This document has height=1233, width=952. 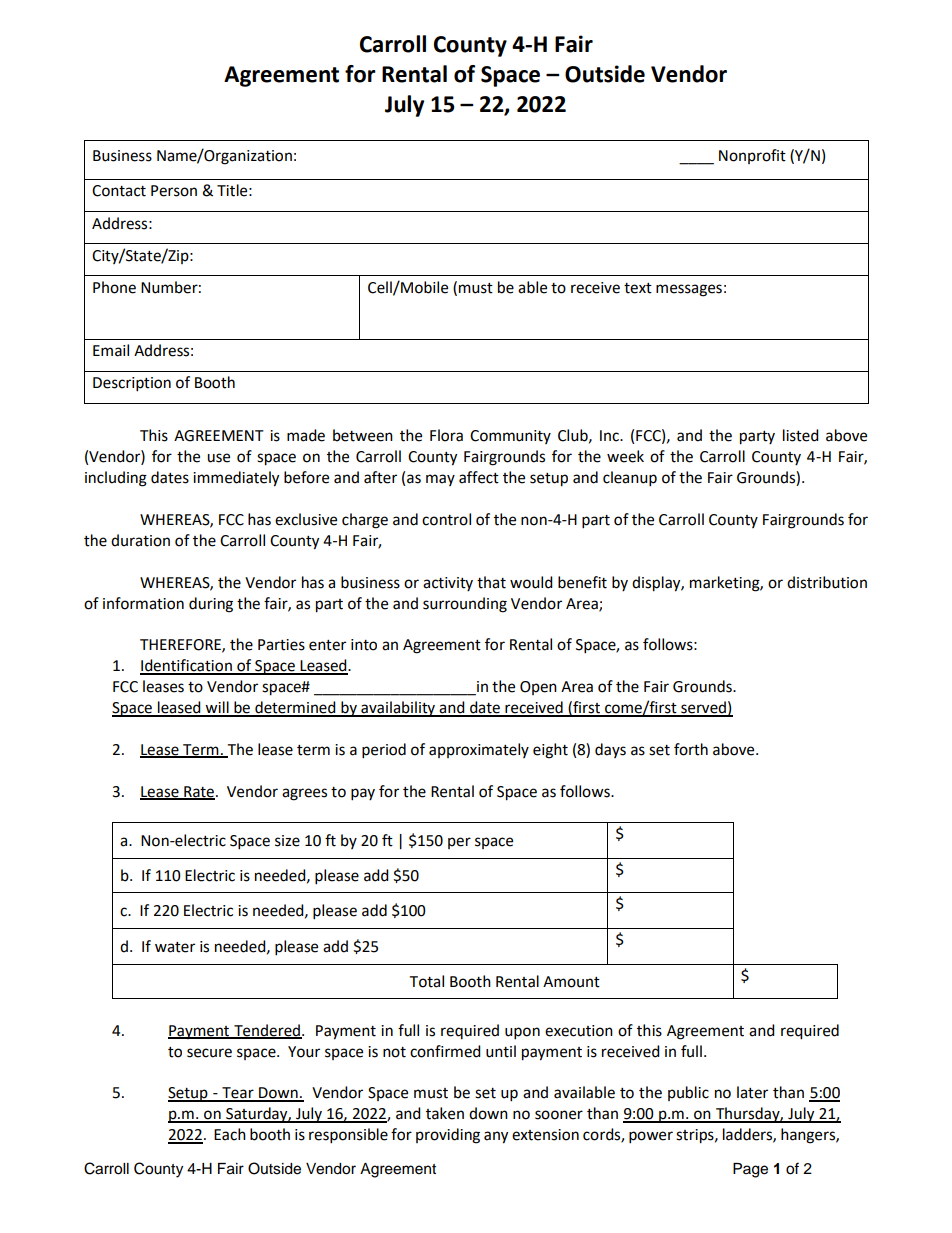 I want to click on Total, so click(x=426, y=981).
